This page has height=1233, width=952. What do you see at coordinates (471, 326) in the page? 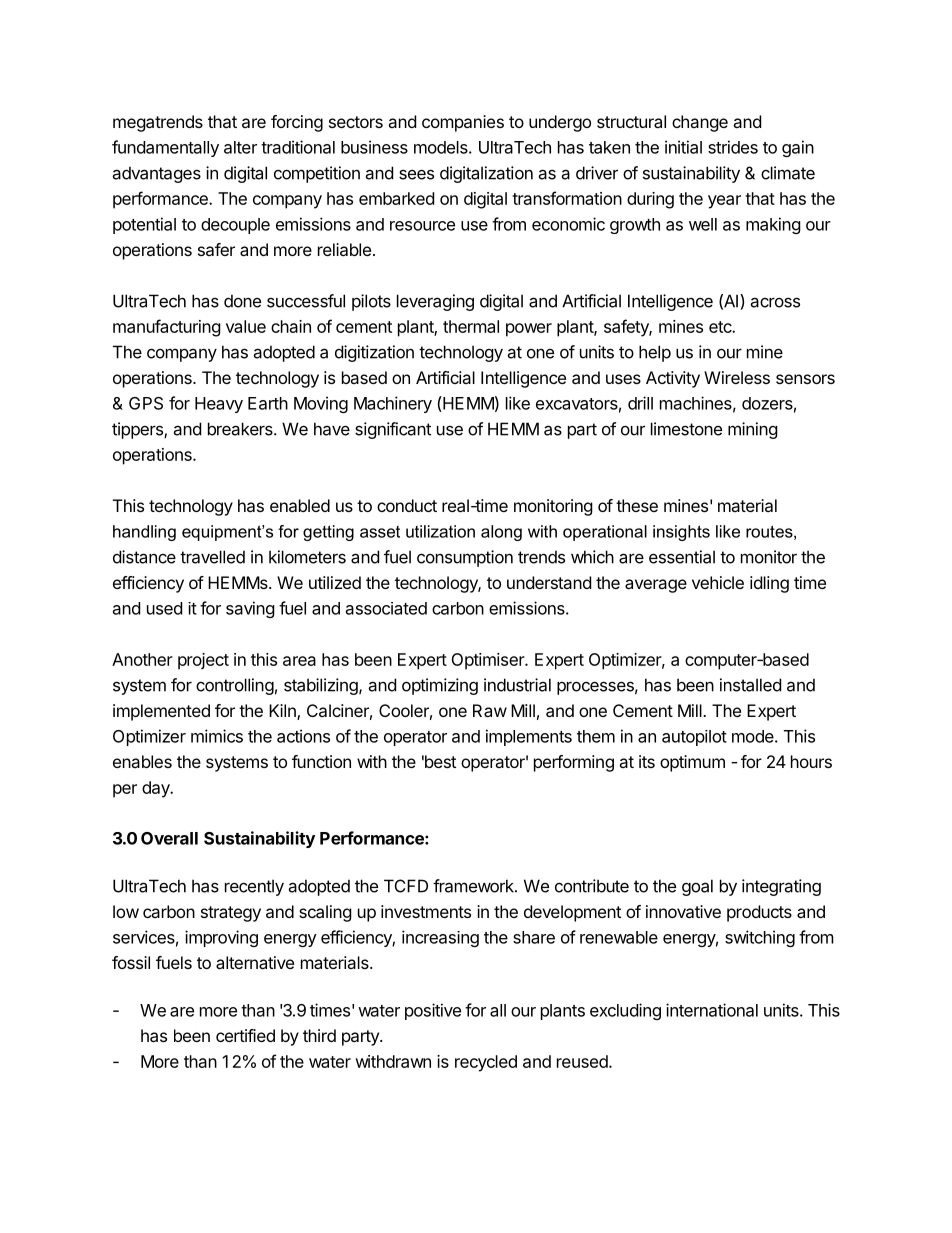
I see `thermal` at bounding box center [471, 326].
